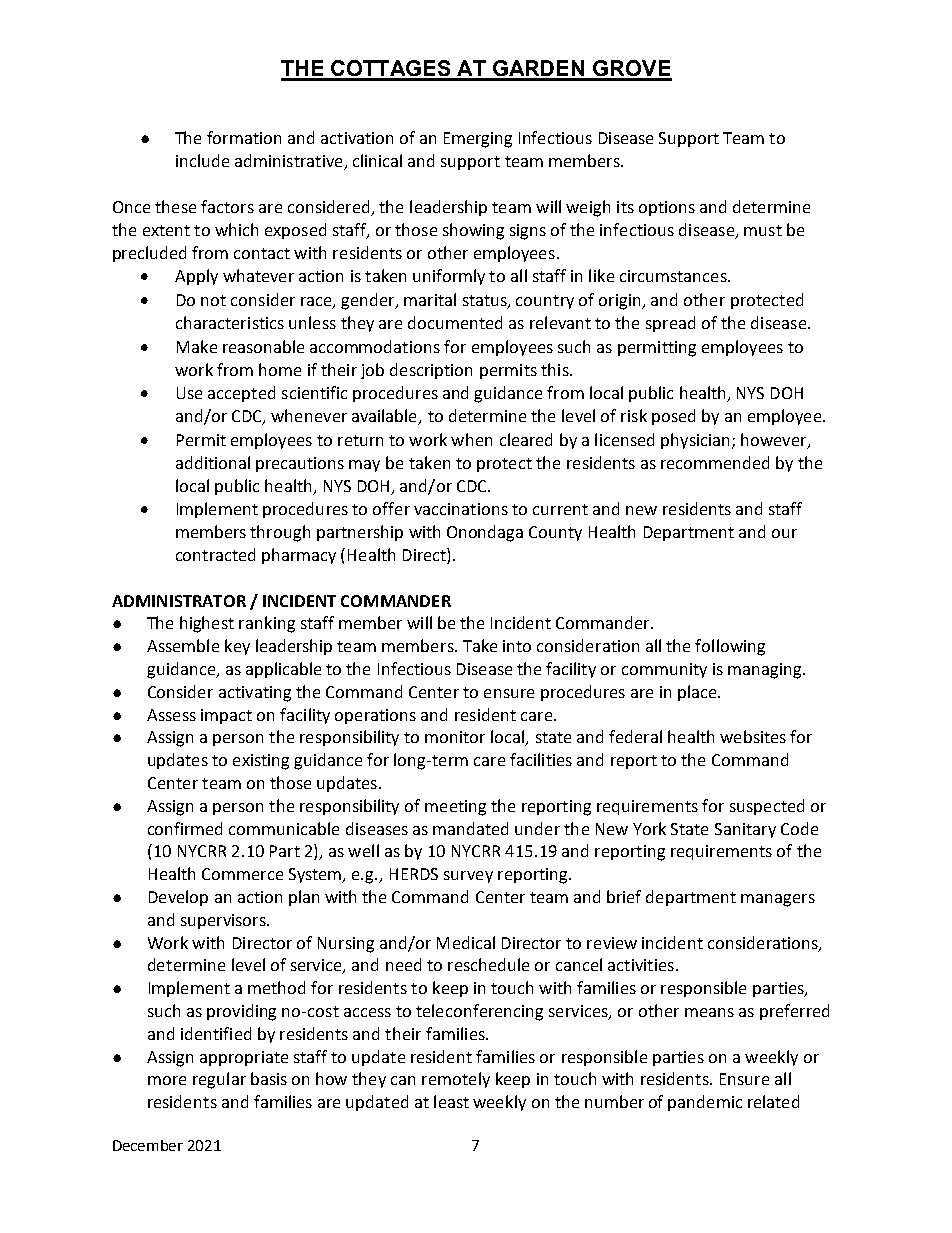 Image resolution: width=952 pixels, height=1233 pixels. Describe the element at coordinates (219, 1080) in the image. I see `regular` at that location.
